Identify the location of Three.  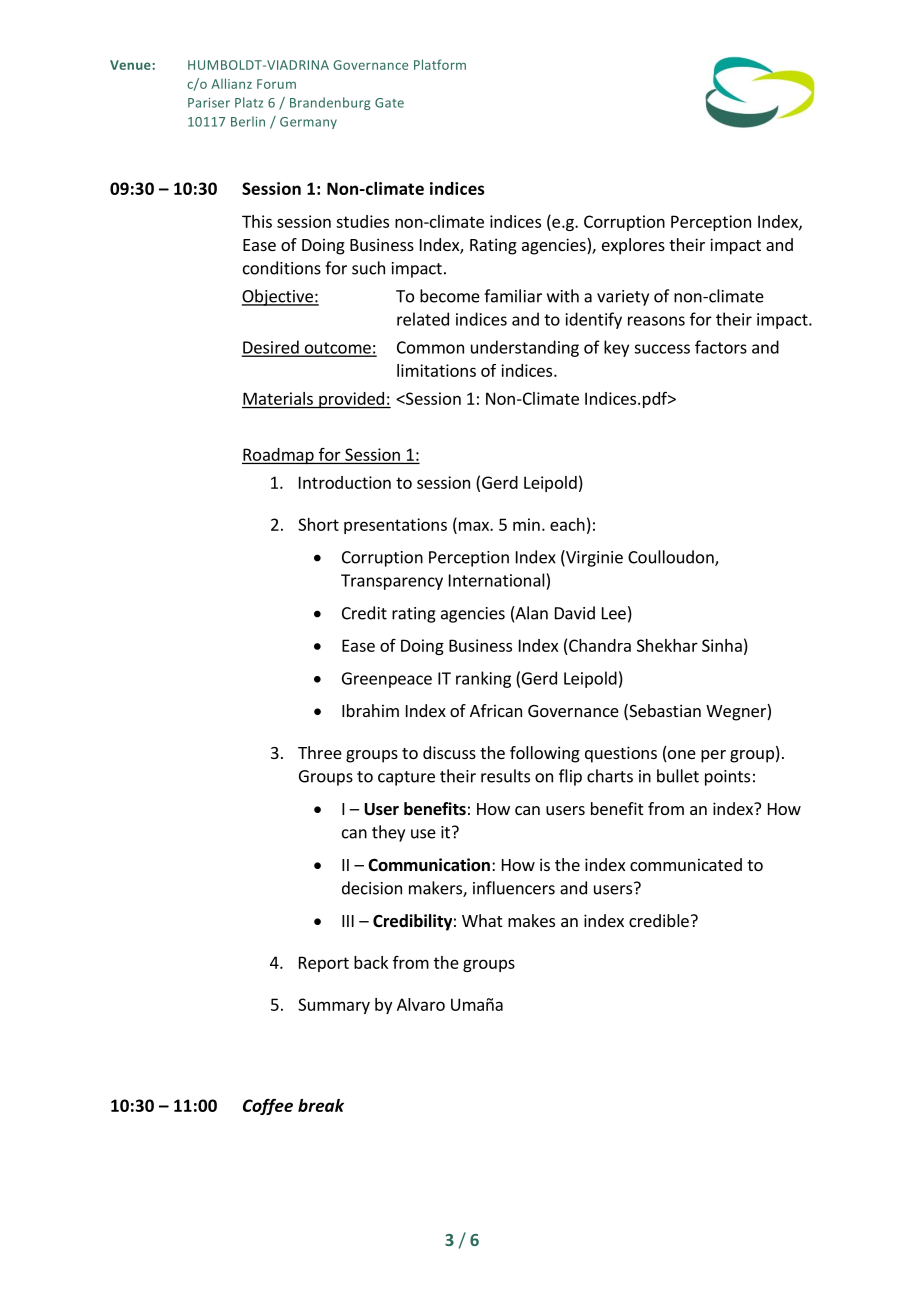
(320, 752).
